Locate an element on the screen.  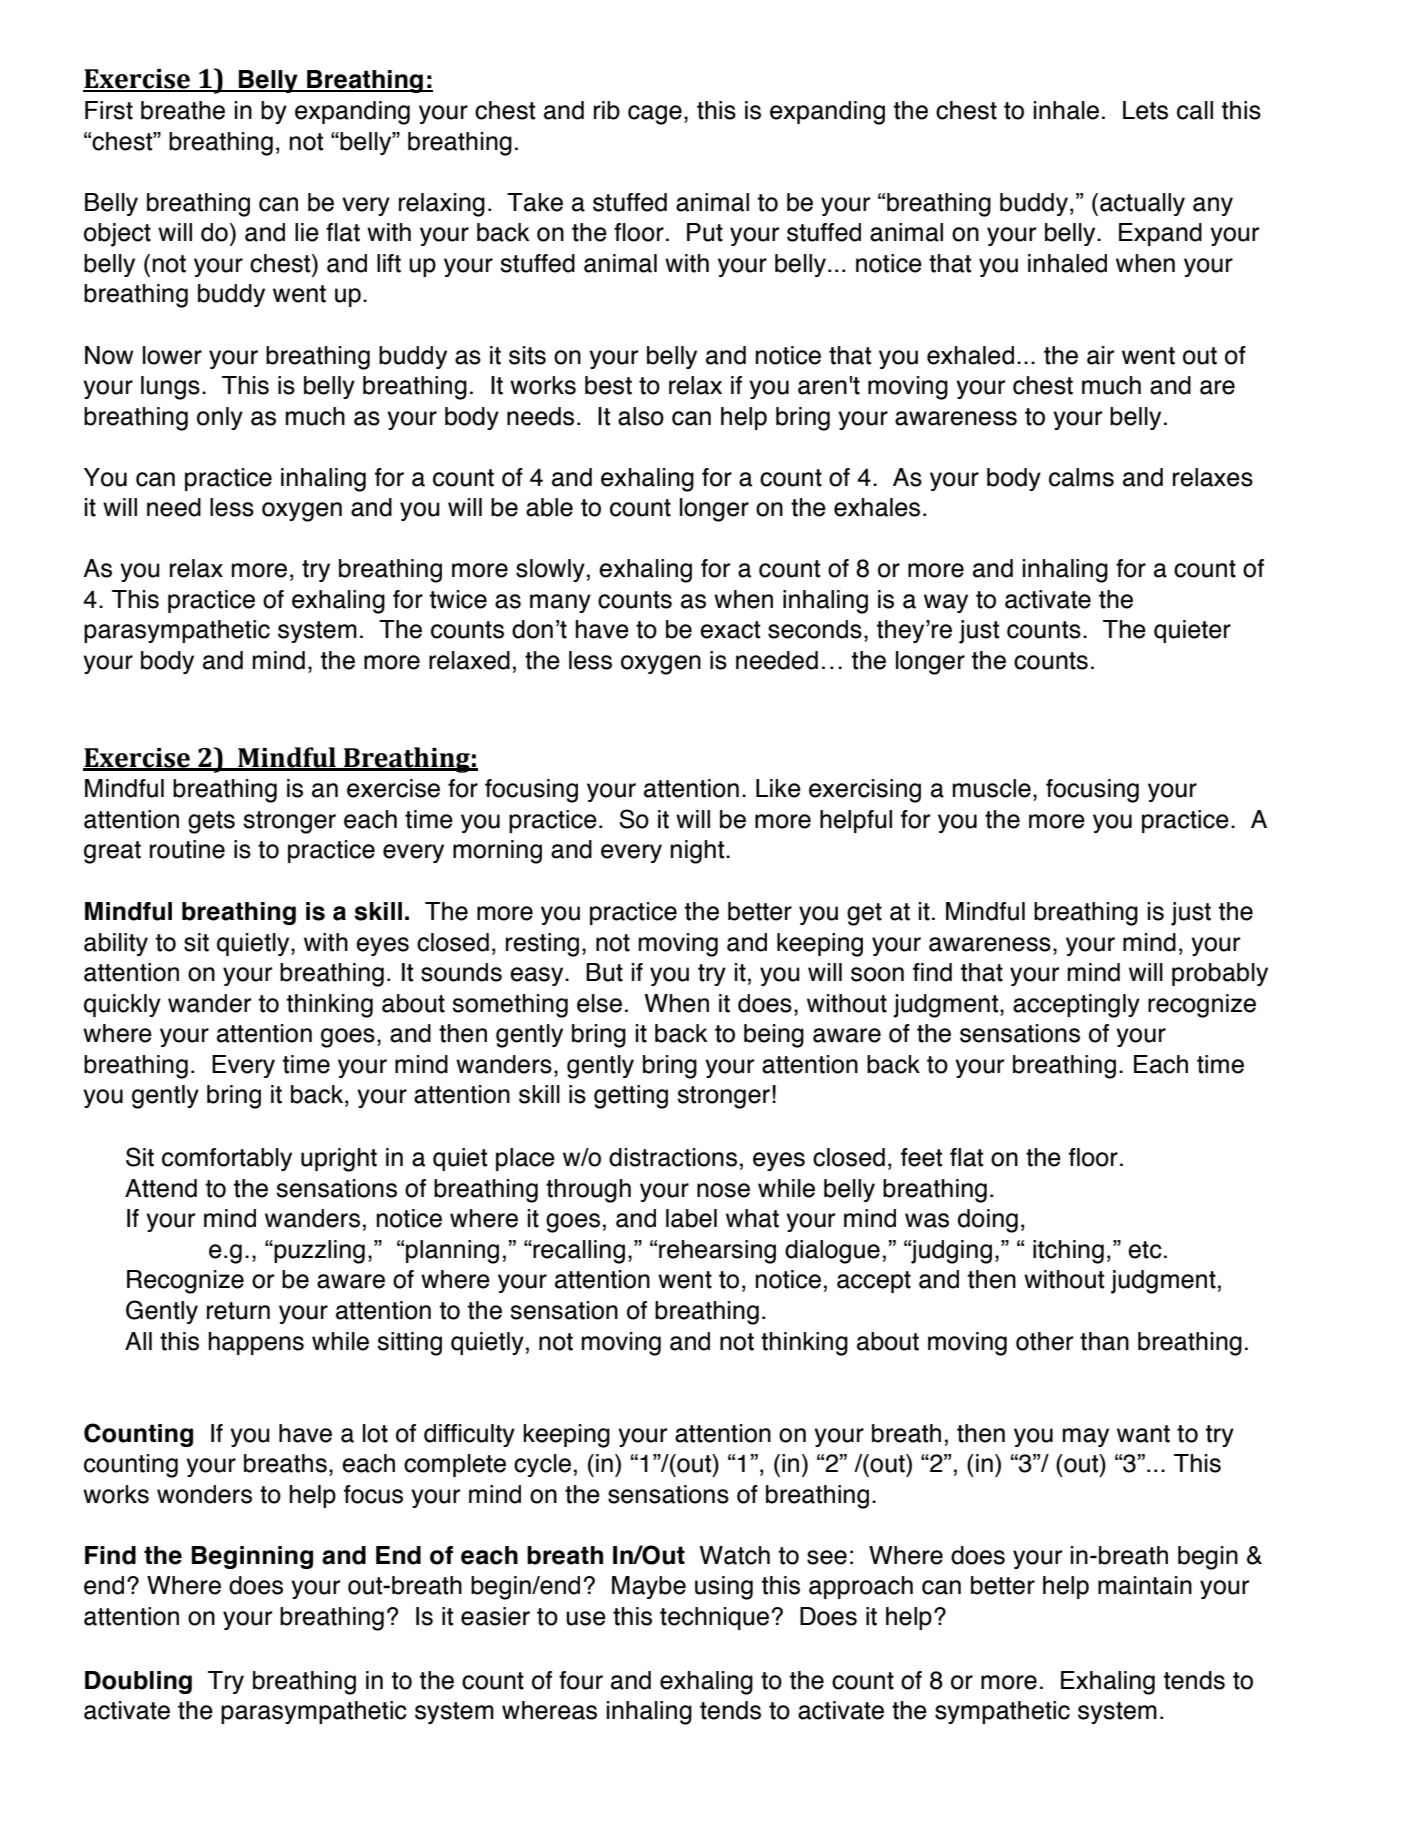
lie is located at coordinates (307, 232).
